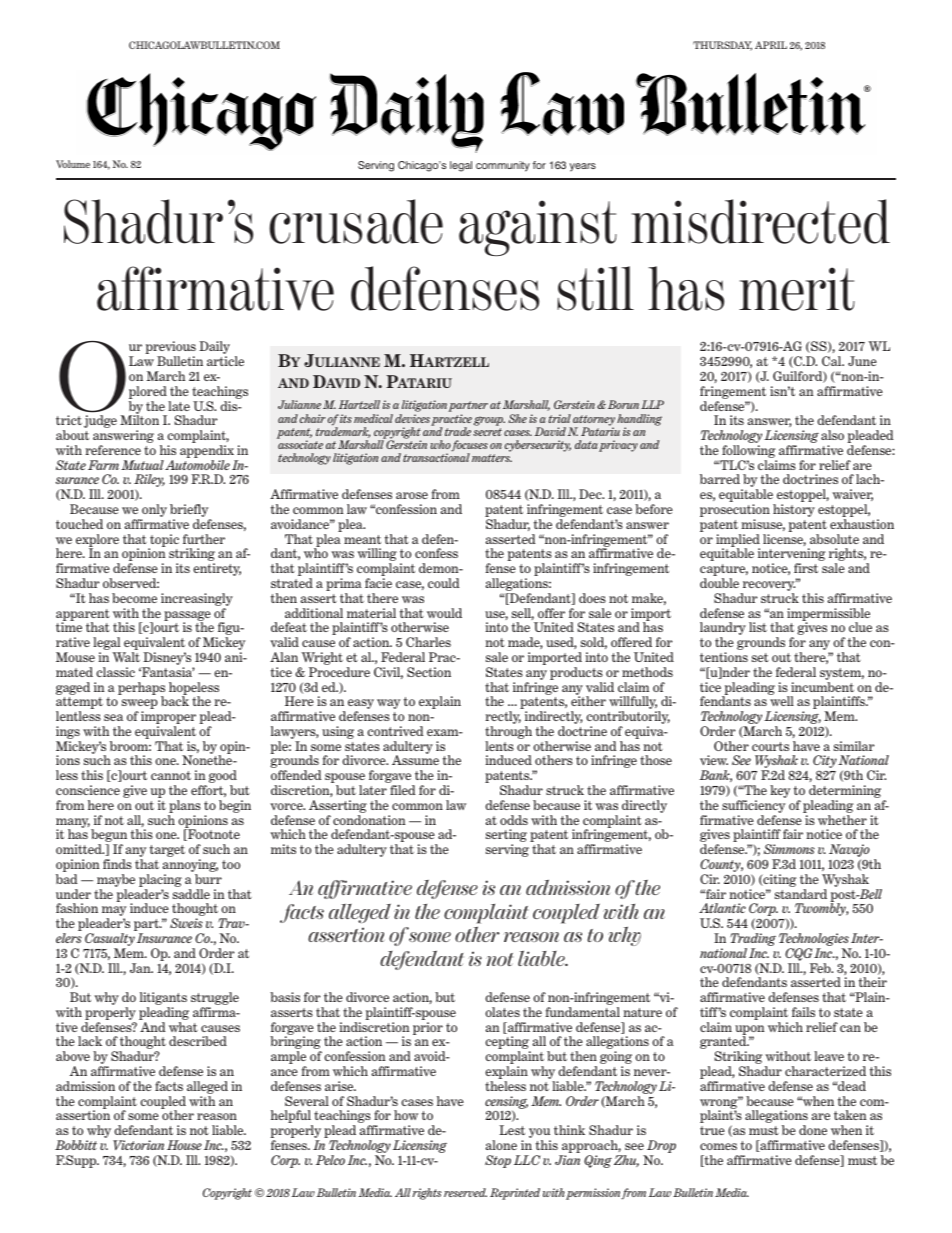 The image size is (952, 1233). Describe the element at coordinates (444, 613) in the page. I see `would` at that location.
